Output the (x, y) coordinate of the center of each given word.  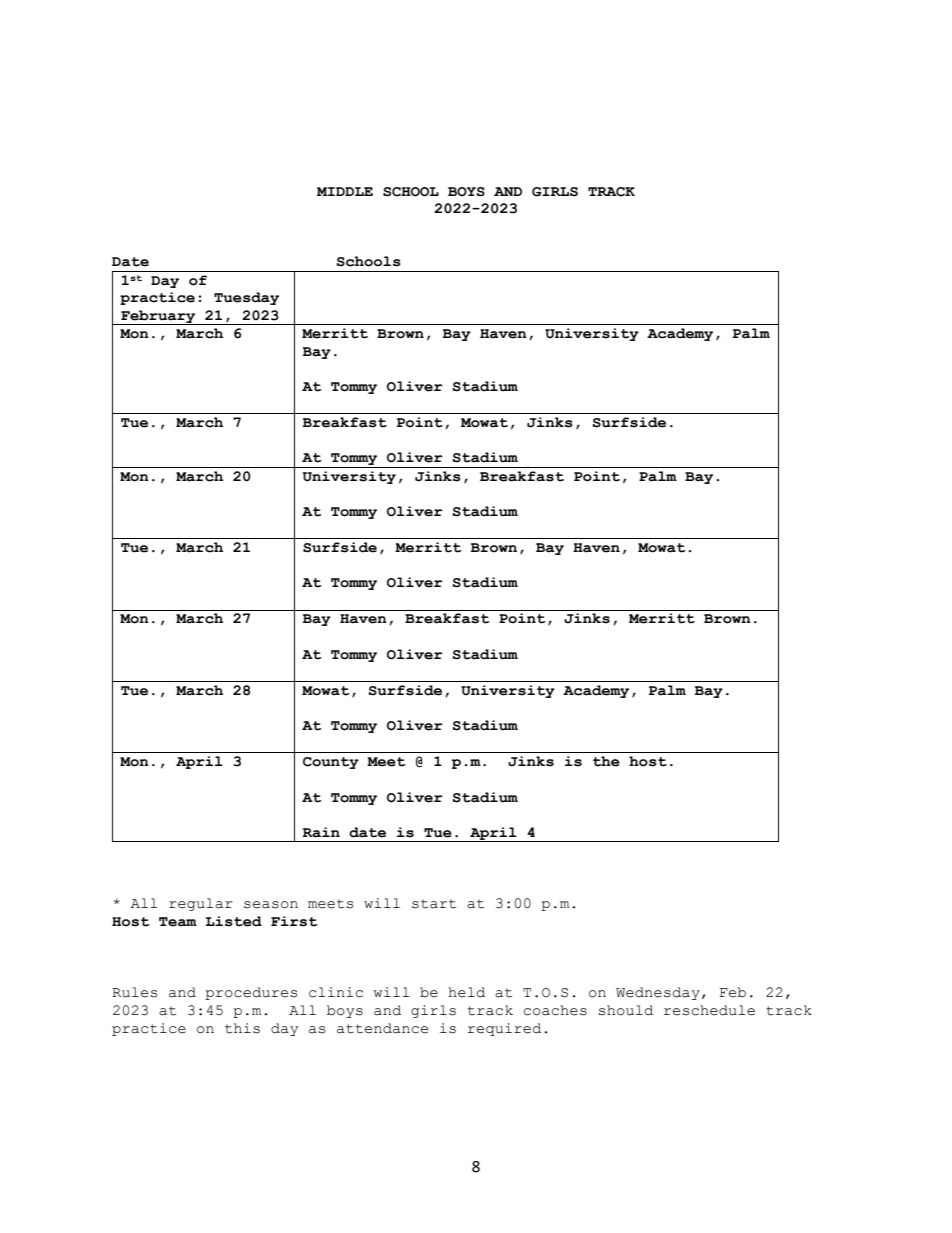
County (331, 763)
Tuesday (246, 298)
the (606, 761)
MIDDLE (345, 191)
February (158, 317)
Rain (321, 832)
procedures (251, 993)
